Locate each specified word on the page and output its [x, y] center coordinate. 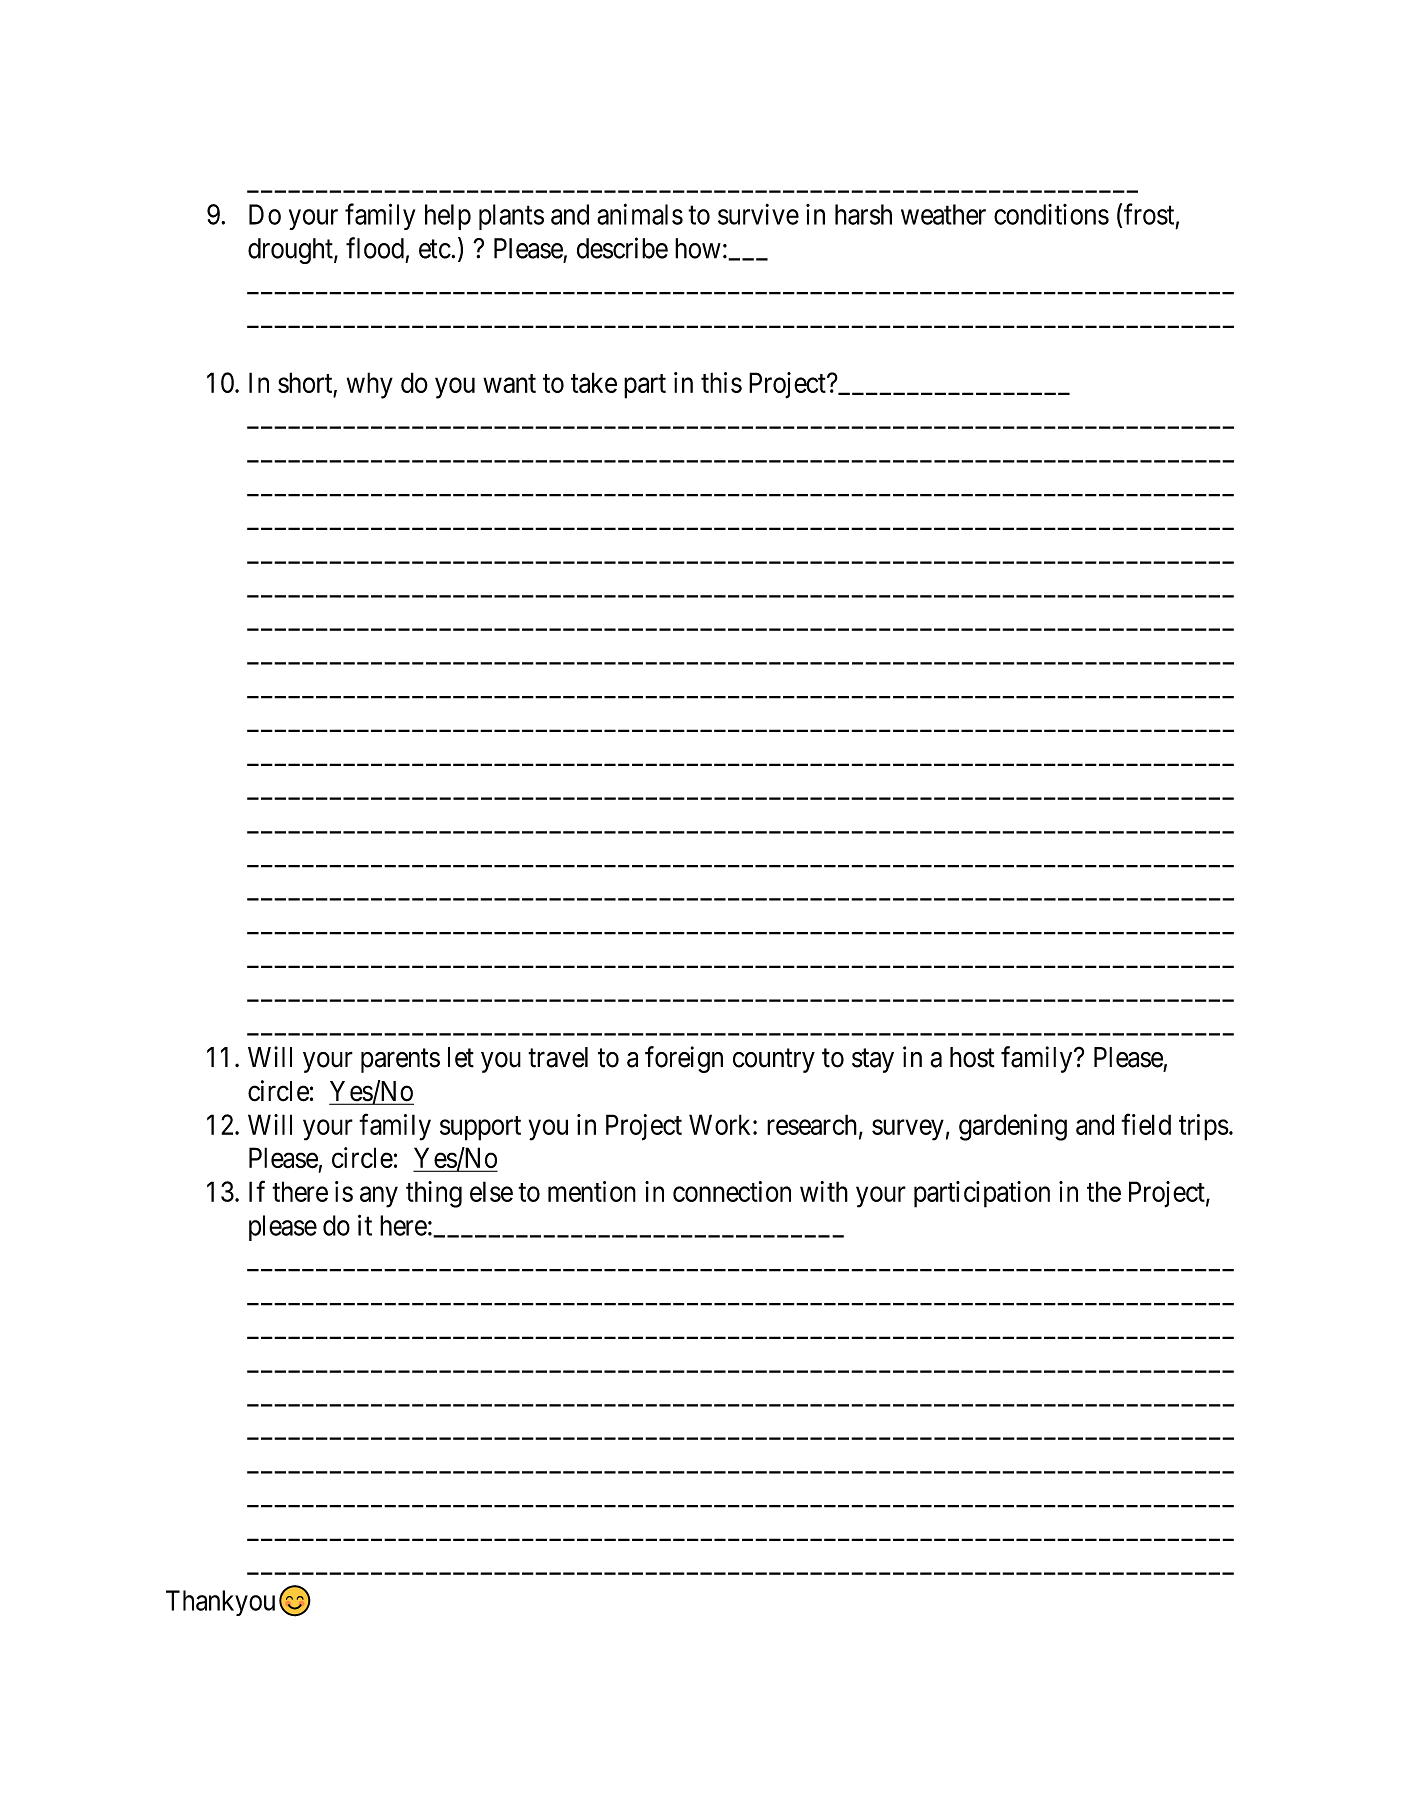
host [972, 1057]
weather [943, 214]
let [461, 1057]
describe [622, 248]
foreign [684, 1059]
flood [375, 248]
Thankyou [220, 1603]
